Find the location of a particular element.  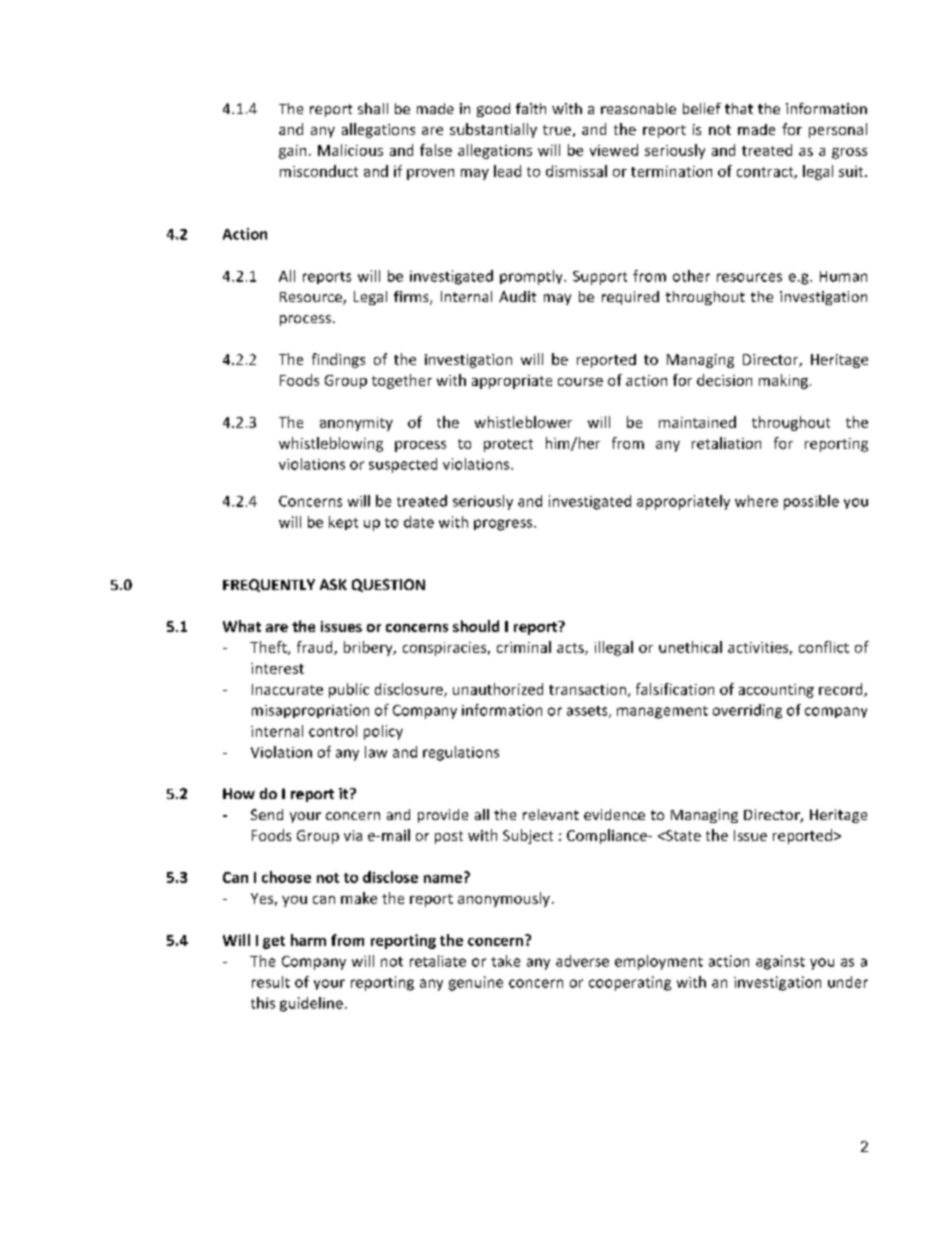

progress is located at coordinates (504, 525).
